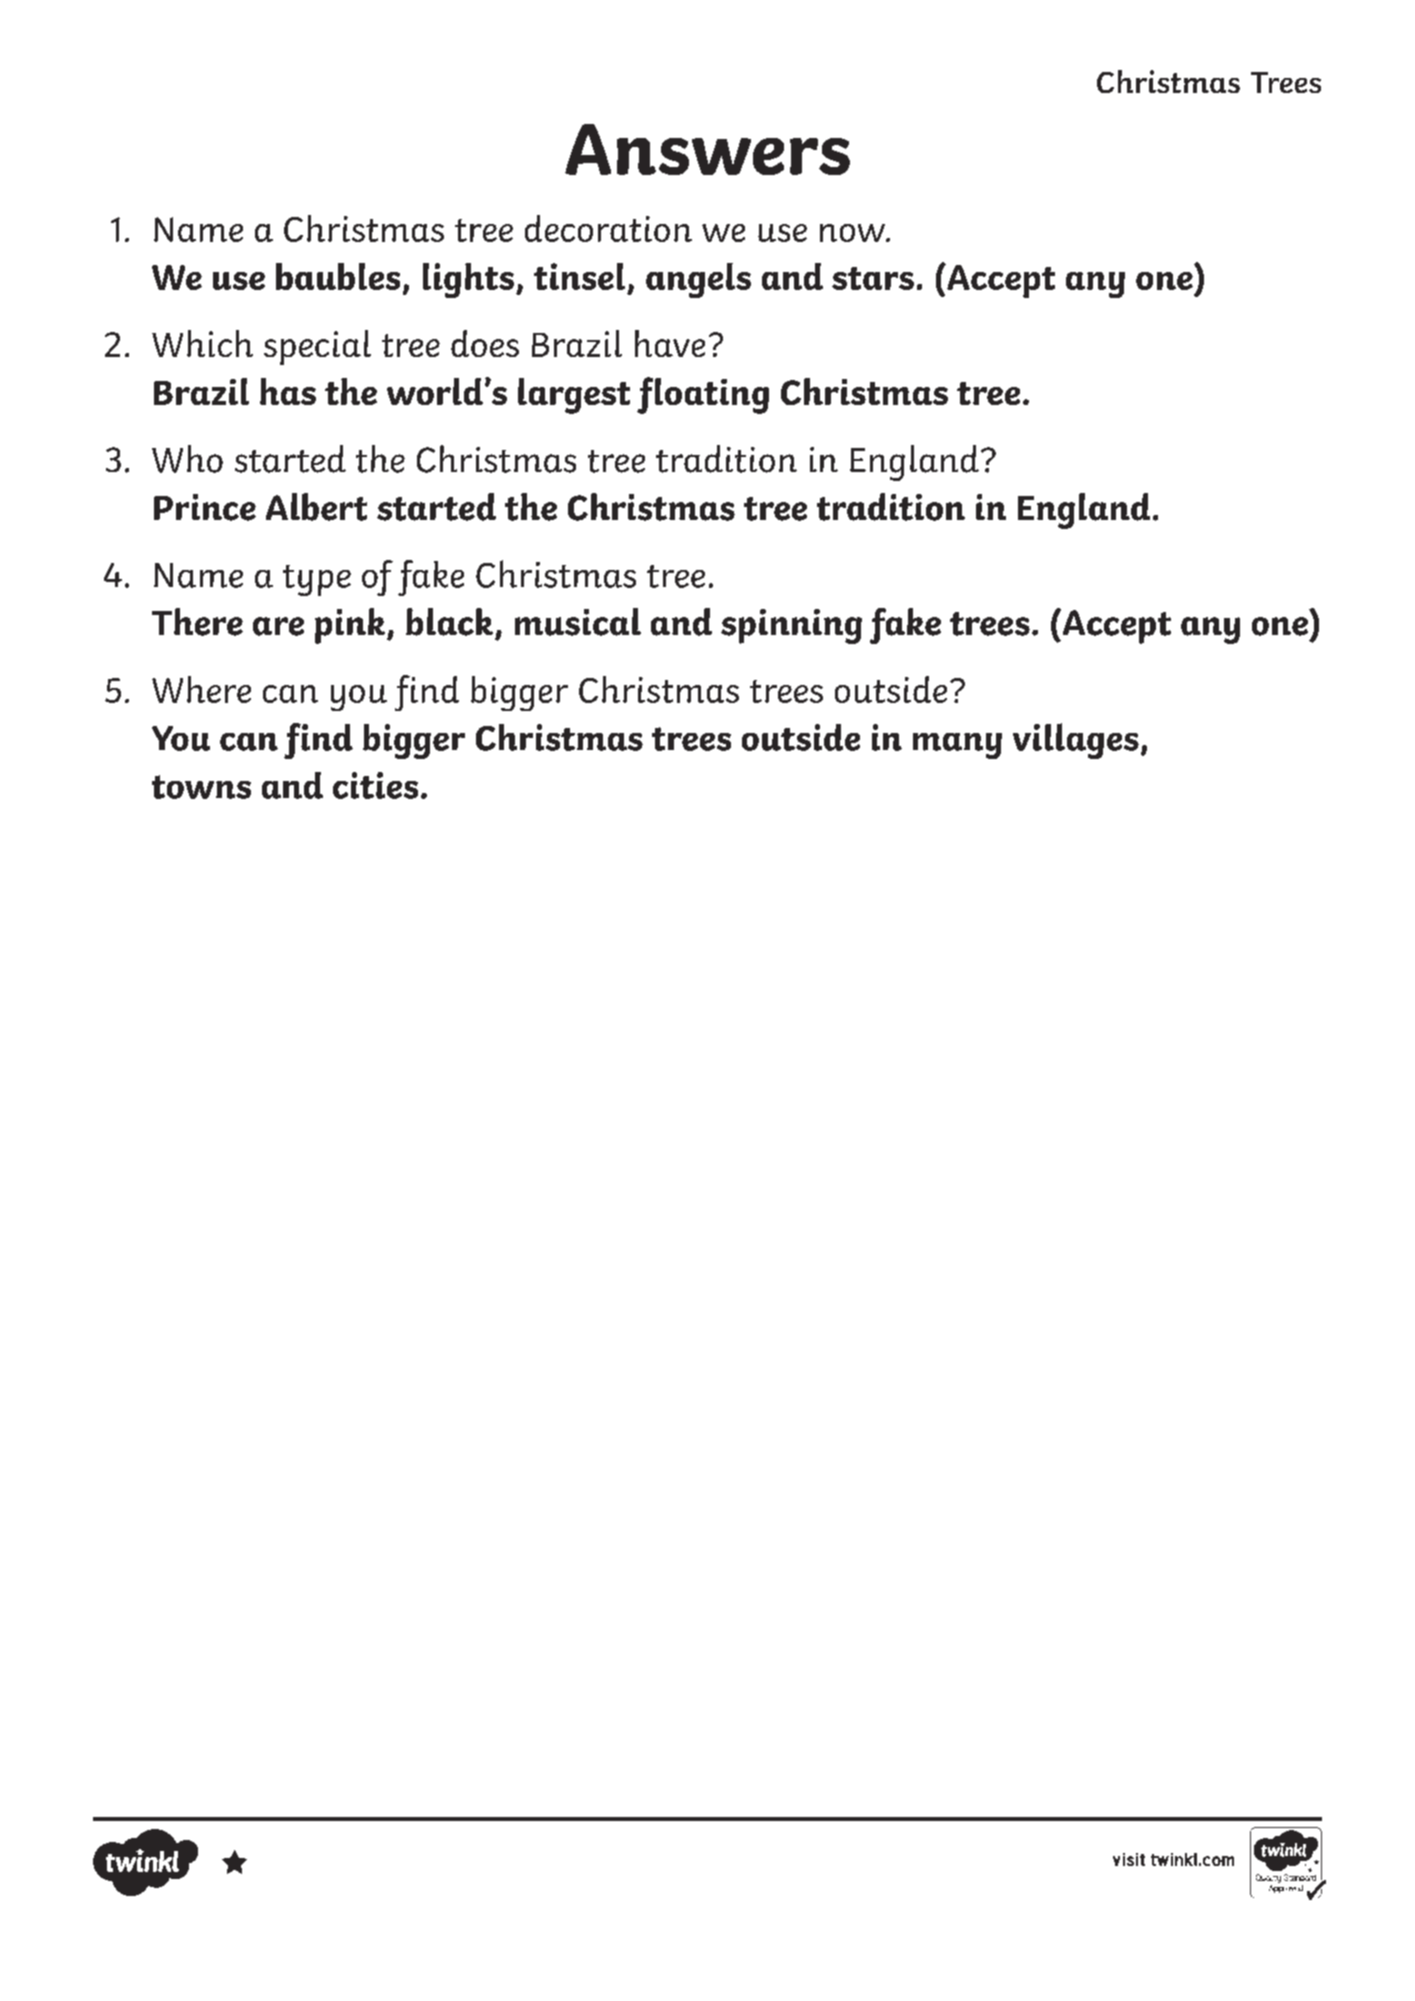  Describe the element at coordinates (338, 276) in the screenshot. I see `baubles` at that location.
